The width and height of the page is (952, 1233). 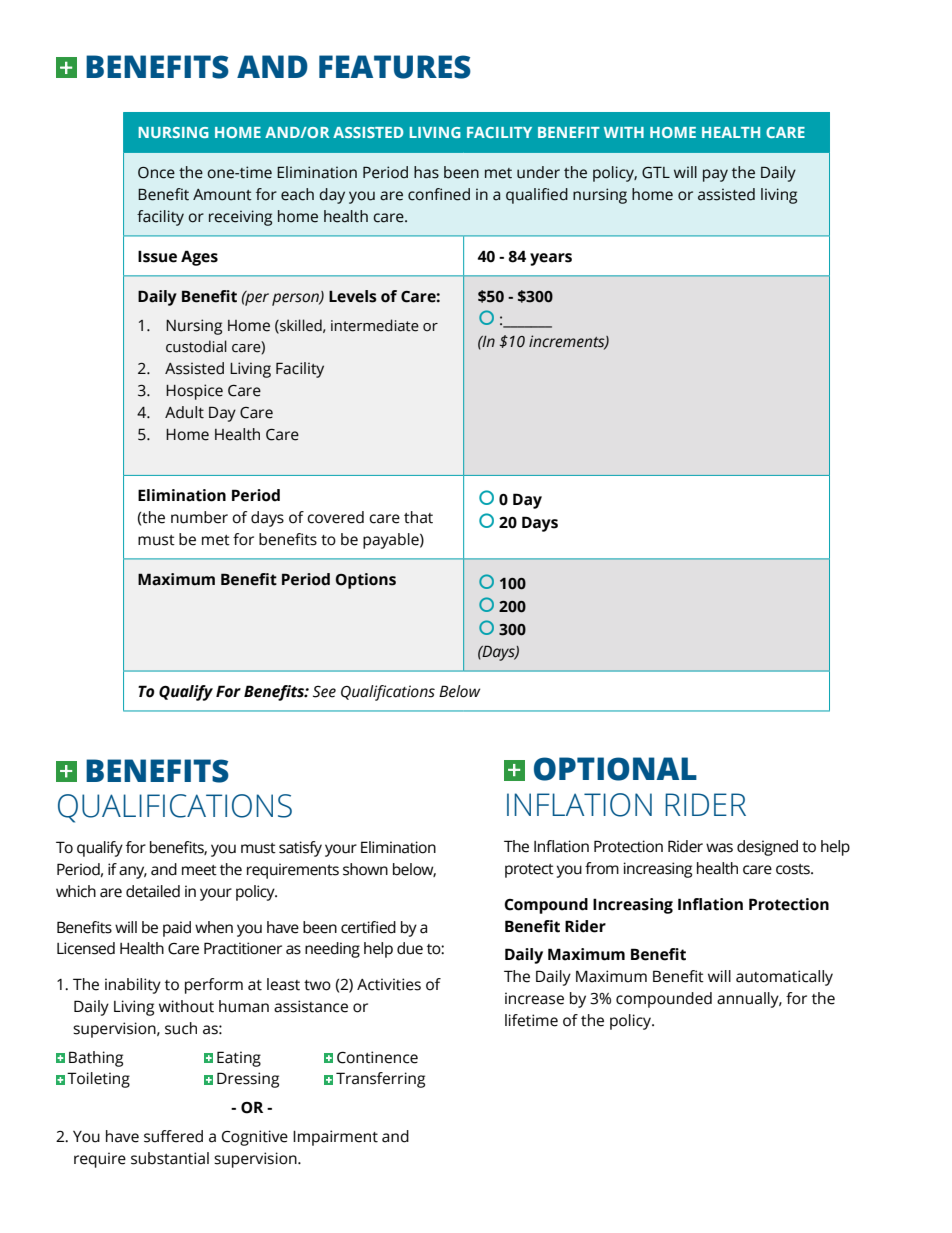 I want to click on suffered, so click(x=173, y=1136).
